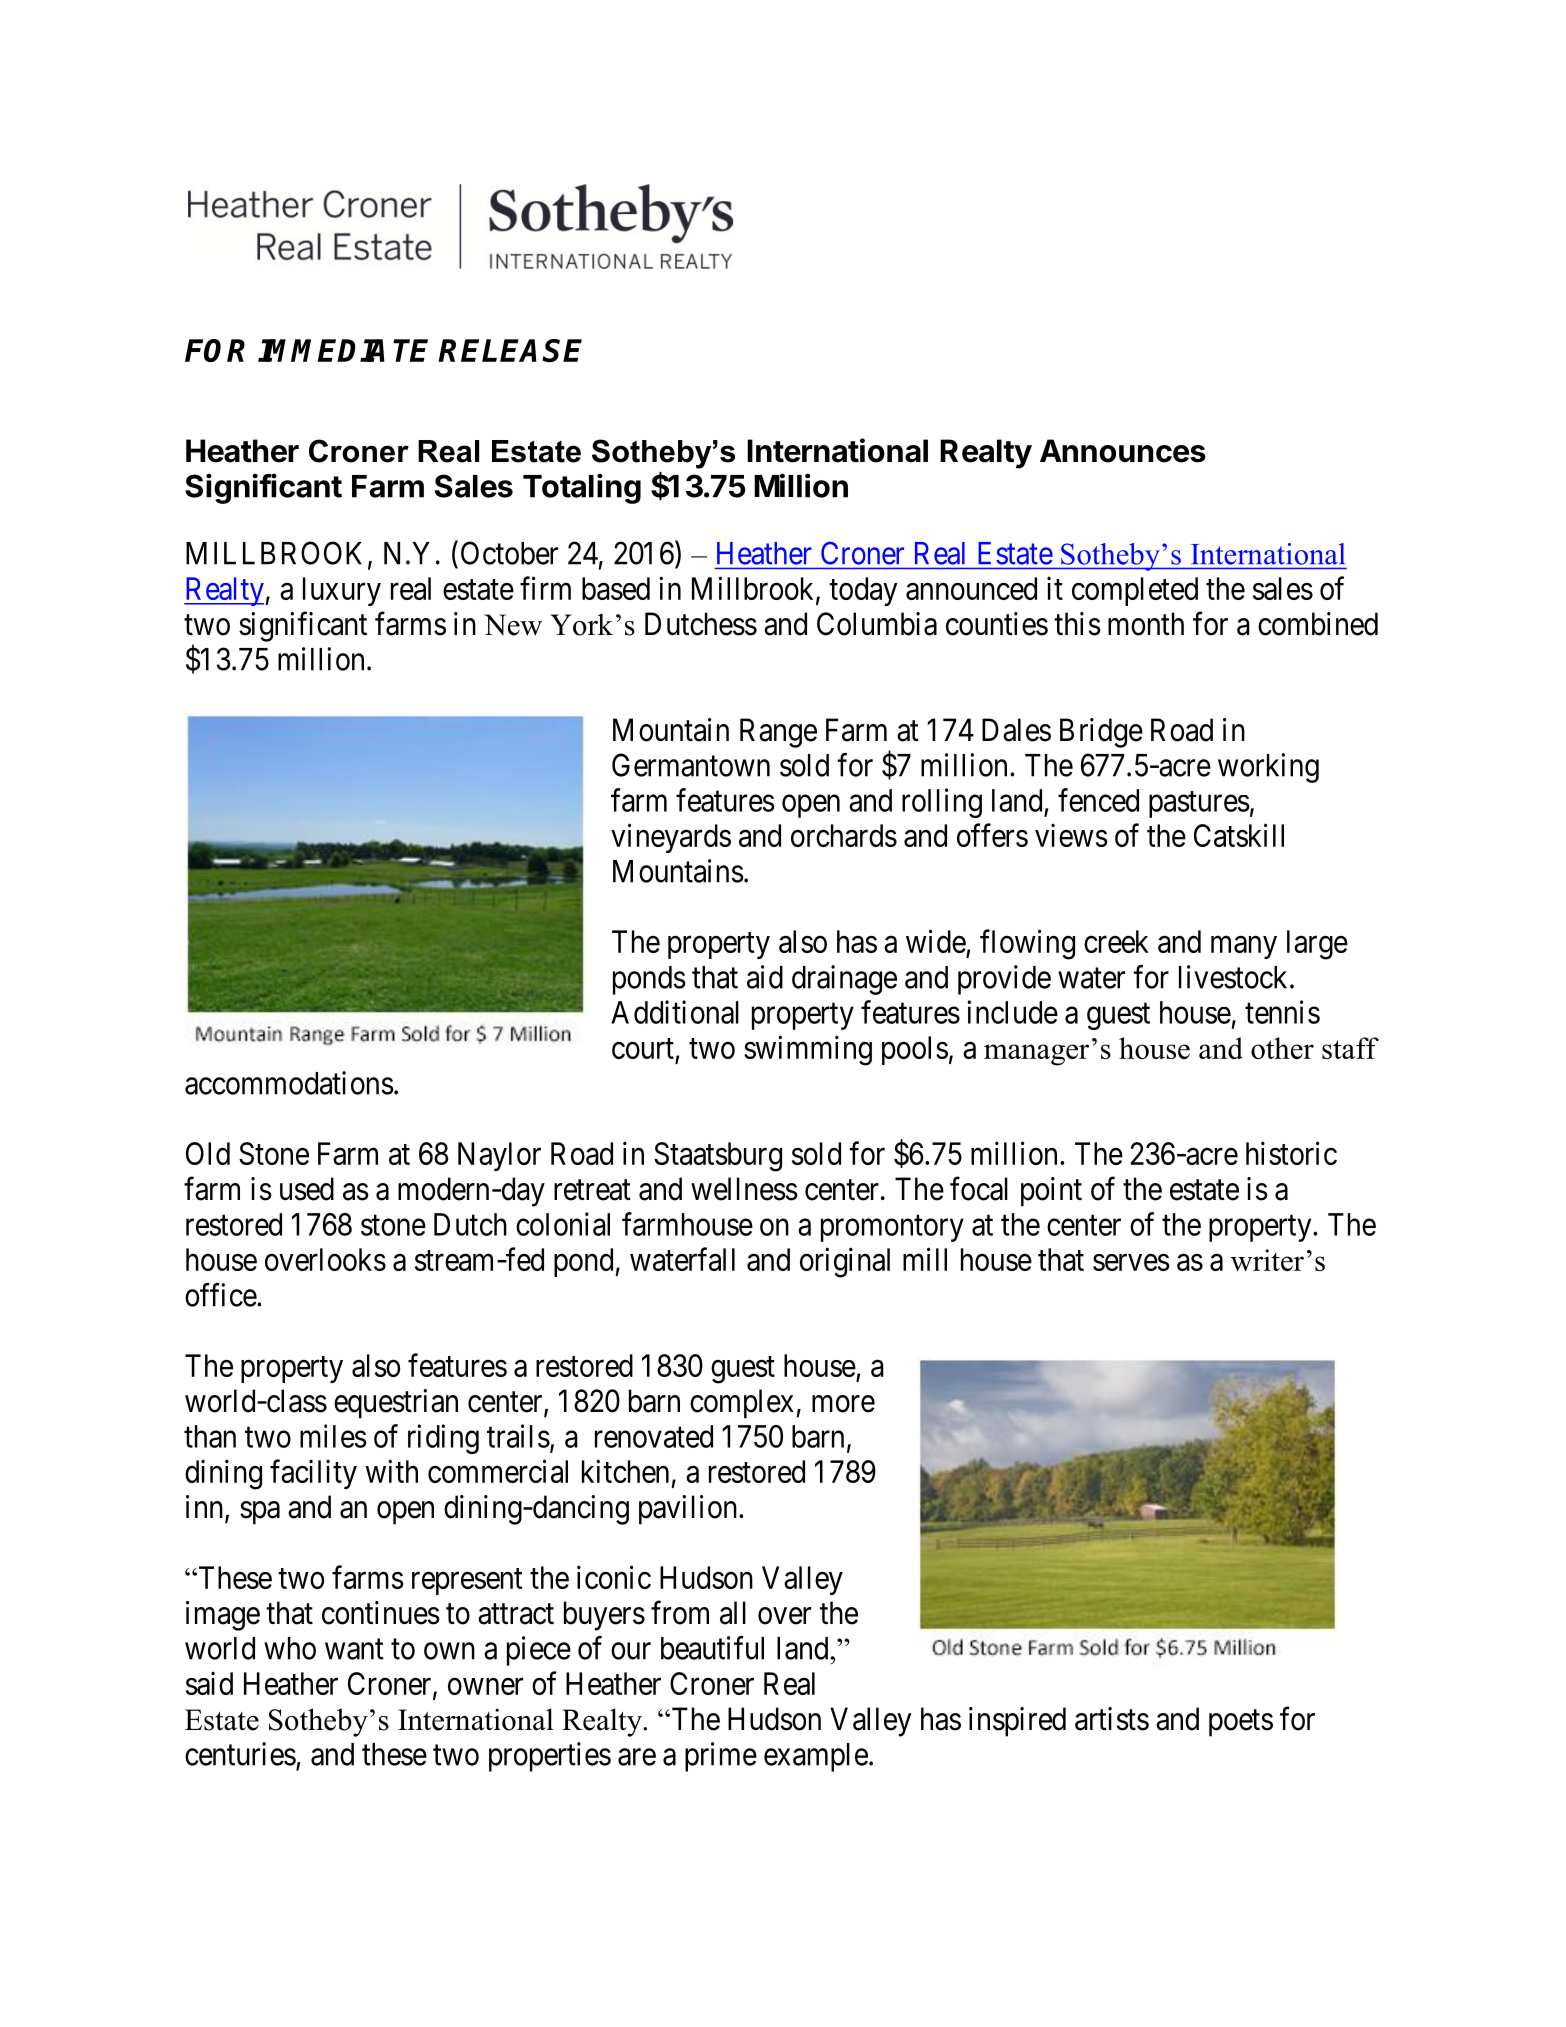 This page has width=1566, height=2027. Describe the element at coordinates (1017, 1722) in the page. I see `inspired` at that location.
